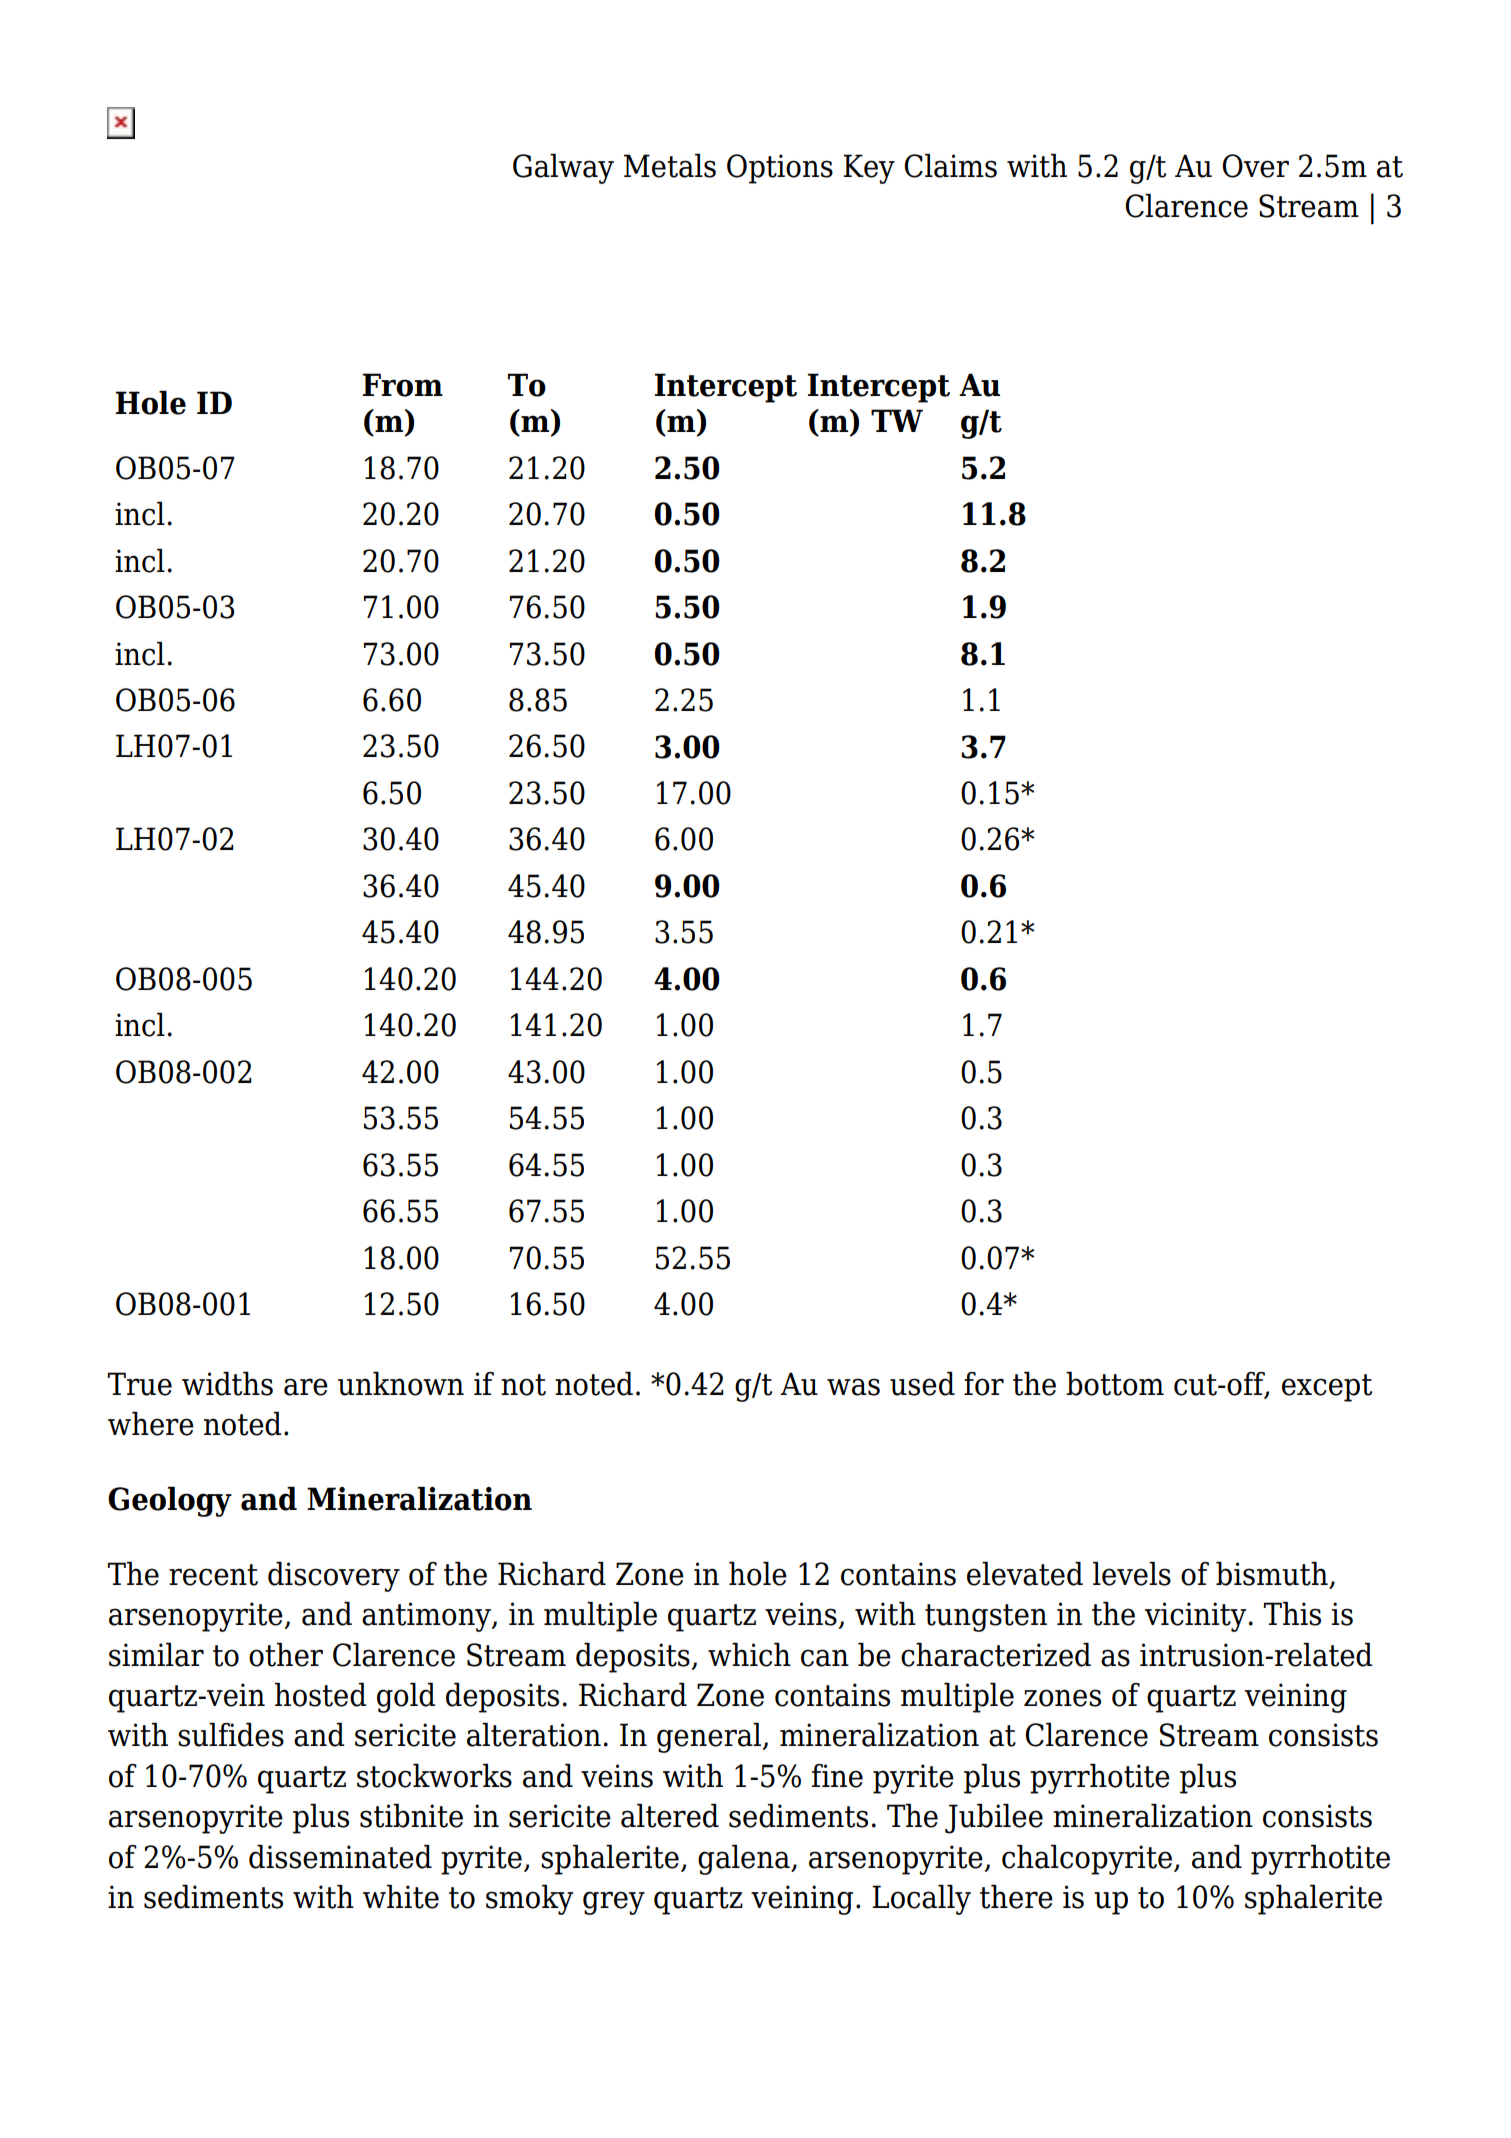  What do you see at coordinates (780, 169) in the document?
I see `Options` at bounding box center [780, 169].
